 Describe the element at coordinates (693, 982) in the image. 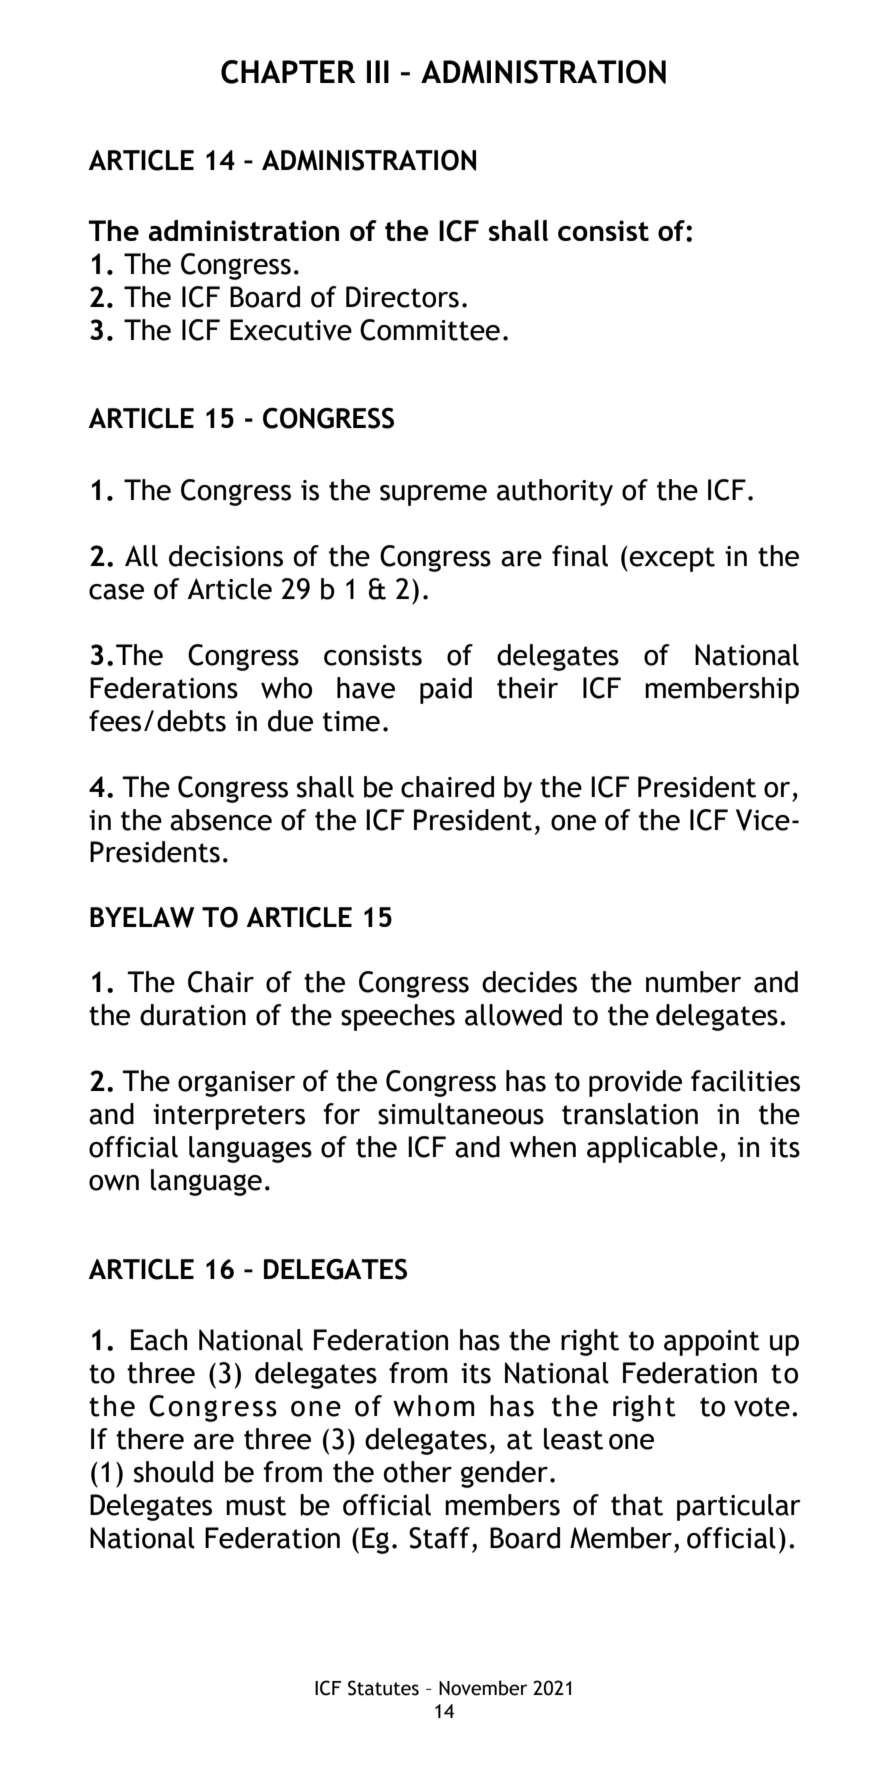

I see `number` at that location.
